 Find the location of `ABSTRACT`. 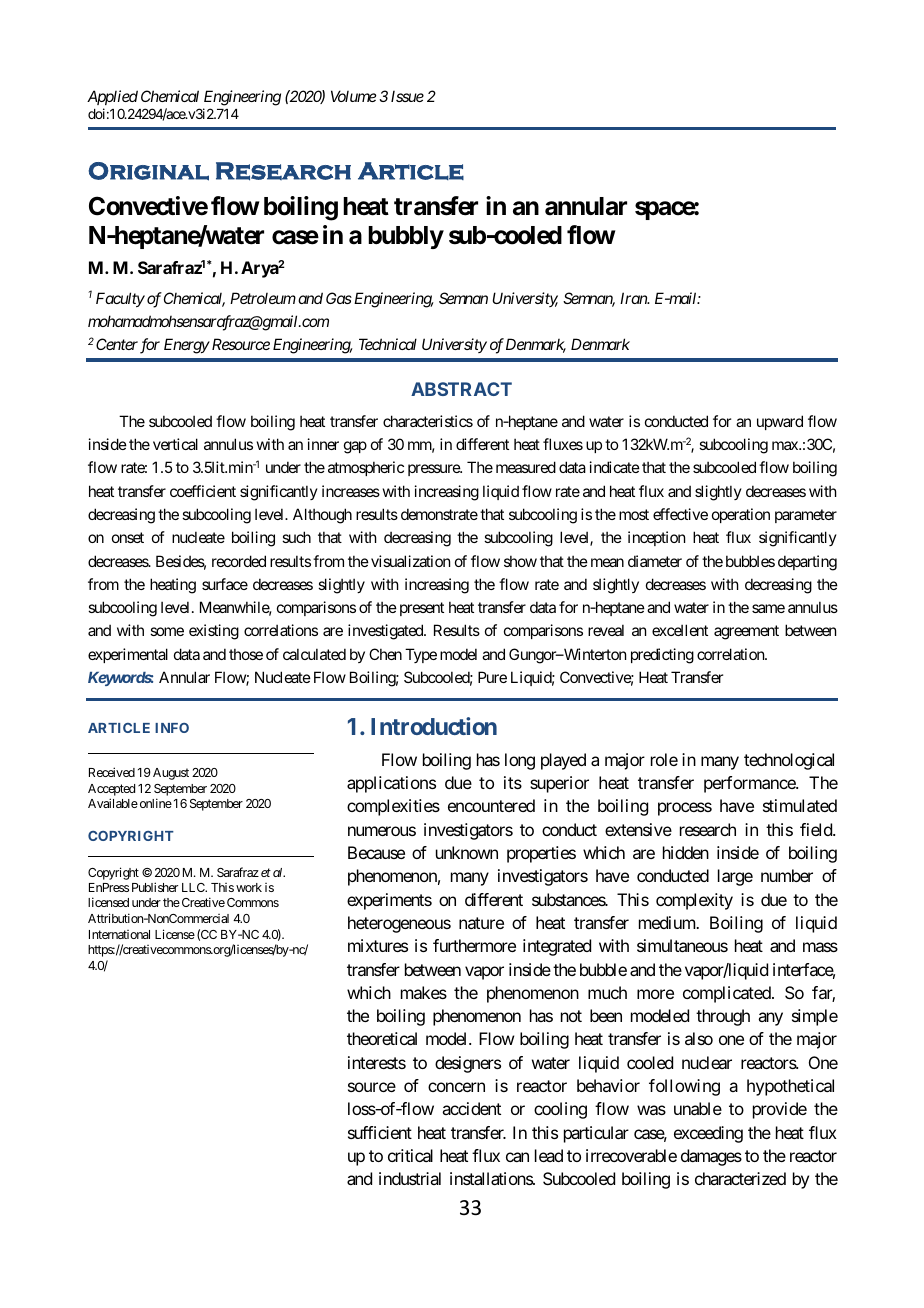

ABSTRACT is located at coordinates (461, 389).
